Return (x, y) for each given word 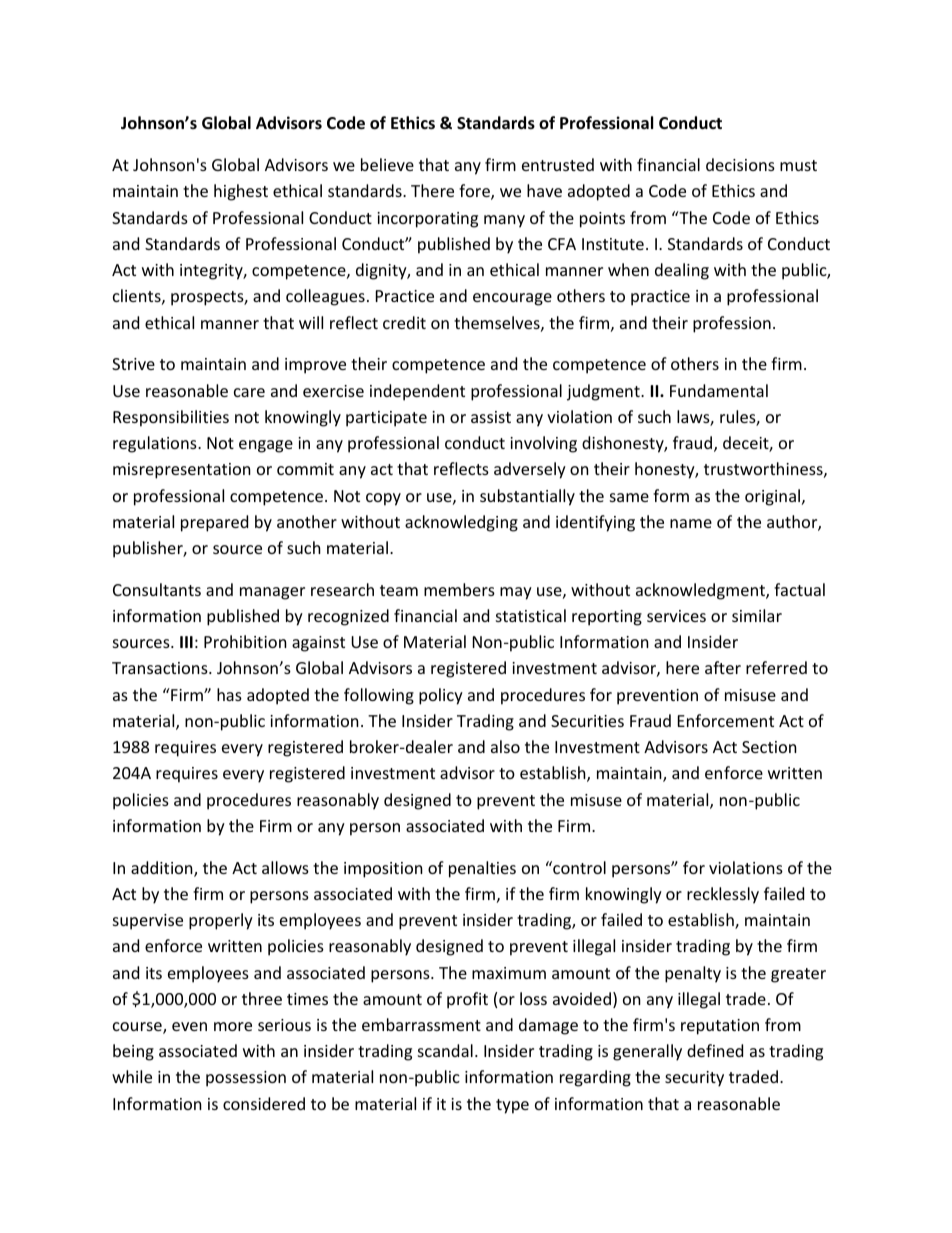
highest (241, 192)
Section (769, 747)
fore (475, 192)
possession (246, 1079)
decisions (740, 164)
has (229, 694)
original (774, 497)
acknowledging (461, 523)
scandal (445, 1050)
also (505, 746)
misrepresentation (182, 471)
